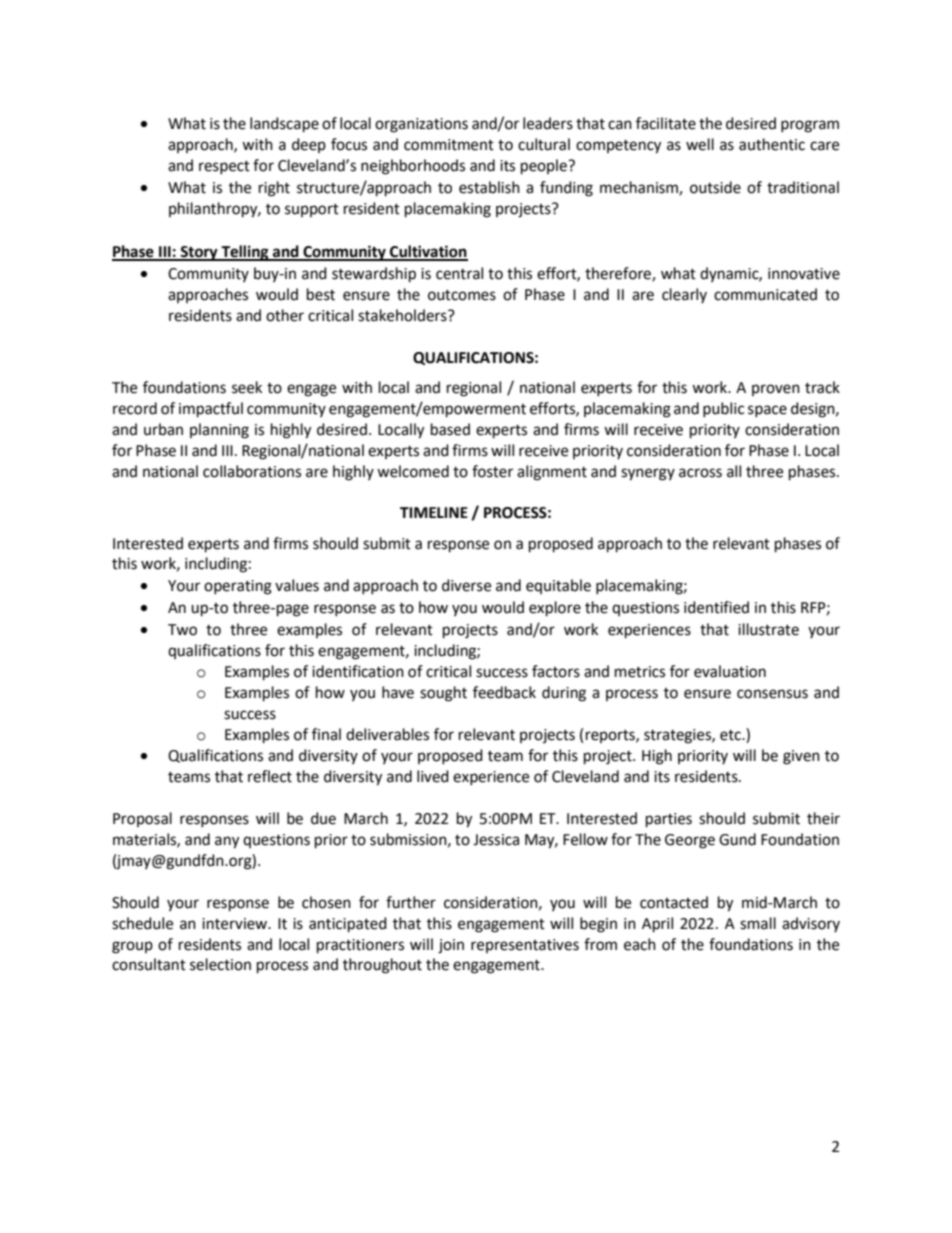 The image size is (952, 1233). What do you see at coordinates (723, 409) in the screenshot?
I see `public` at bounding box center [723, 409].
